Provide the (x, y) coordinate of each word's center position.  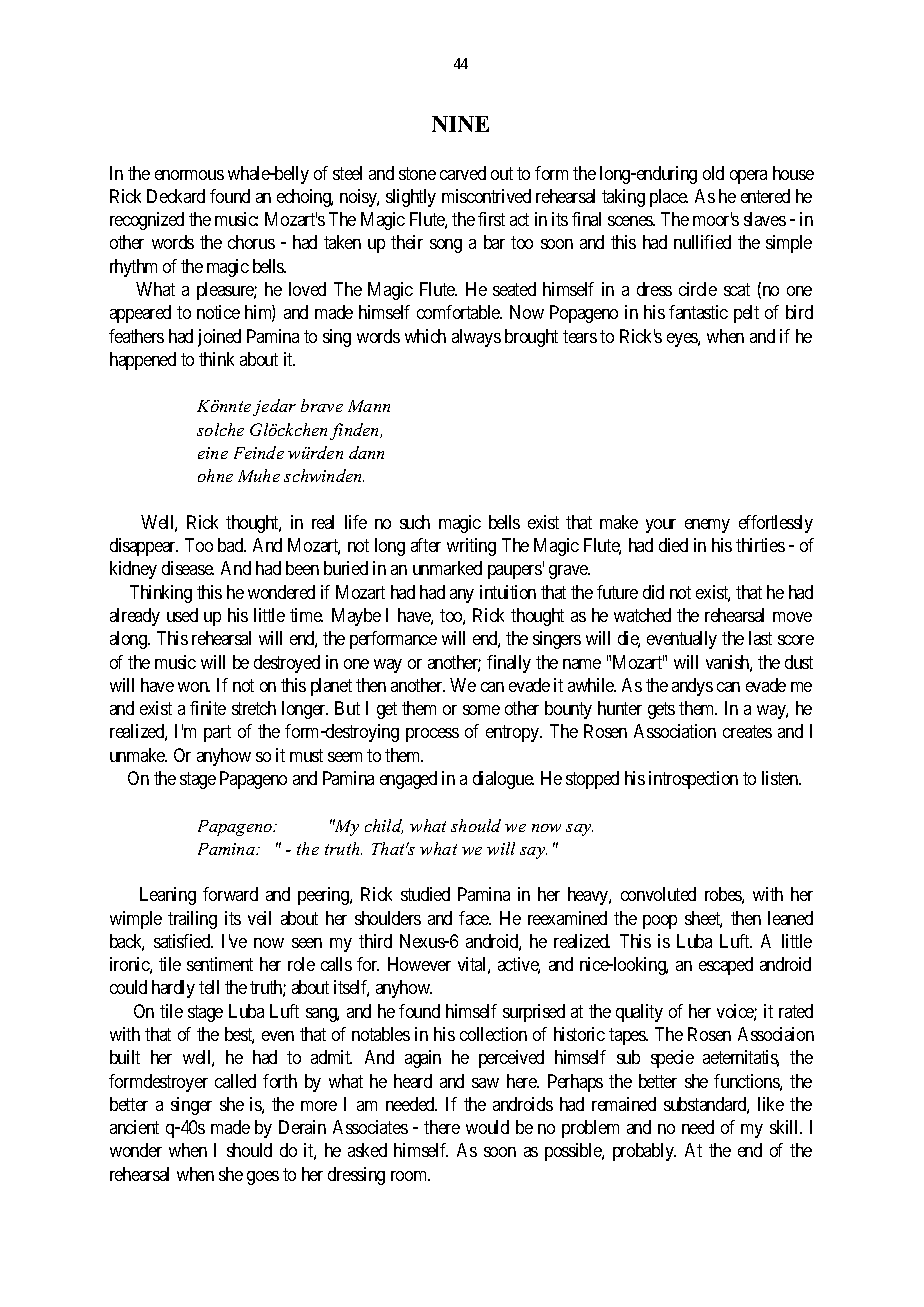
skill (786, 1127)
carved (463, 173)
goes (263, 1178)
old (713, 173)
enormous (189, 175)
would (487, 1127)
